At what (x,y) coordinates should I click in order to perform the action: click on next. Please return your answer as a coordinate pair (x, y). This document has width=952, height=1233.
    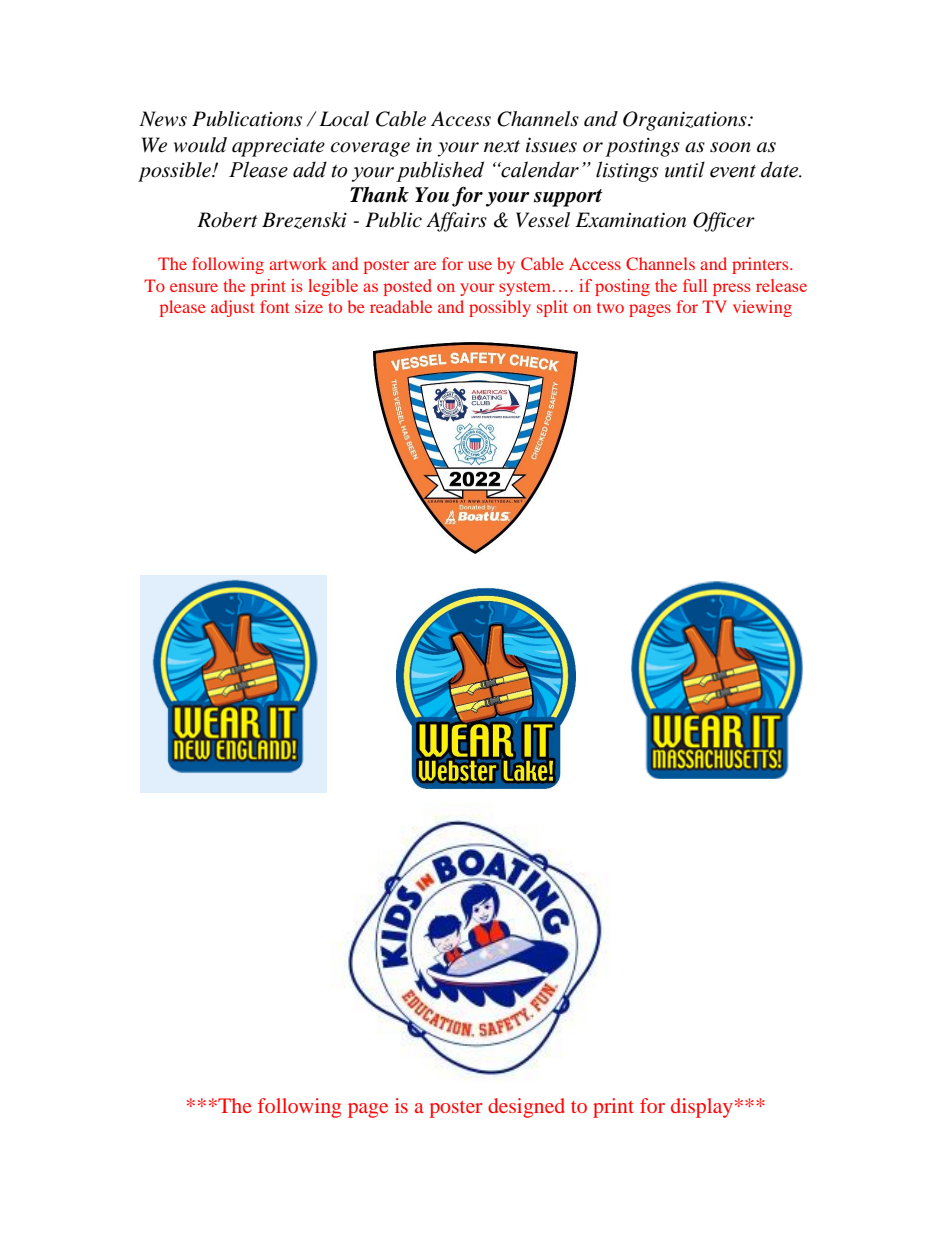
    Looking at the image, I should click on (502, 146).
